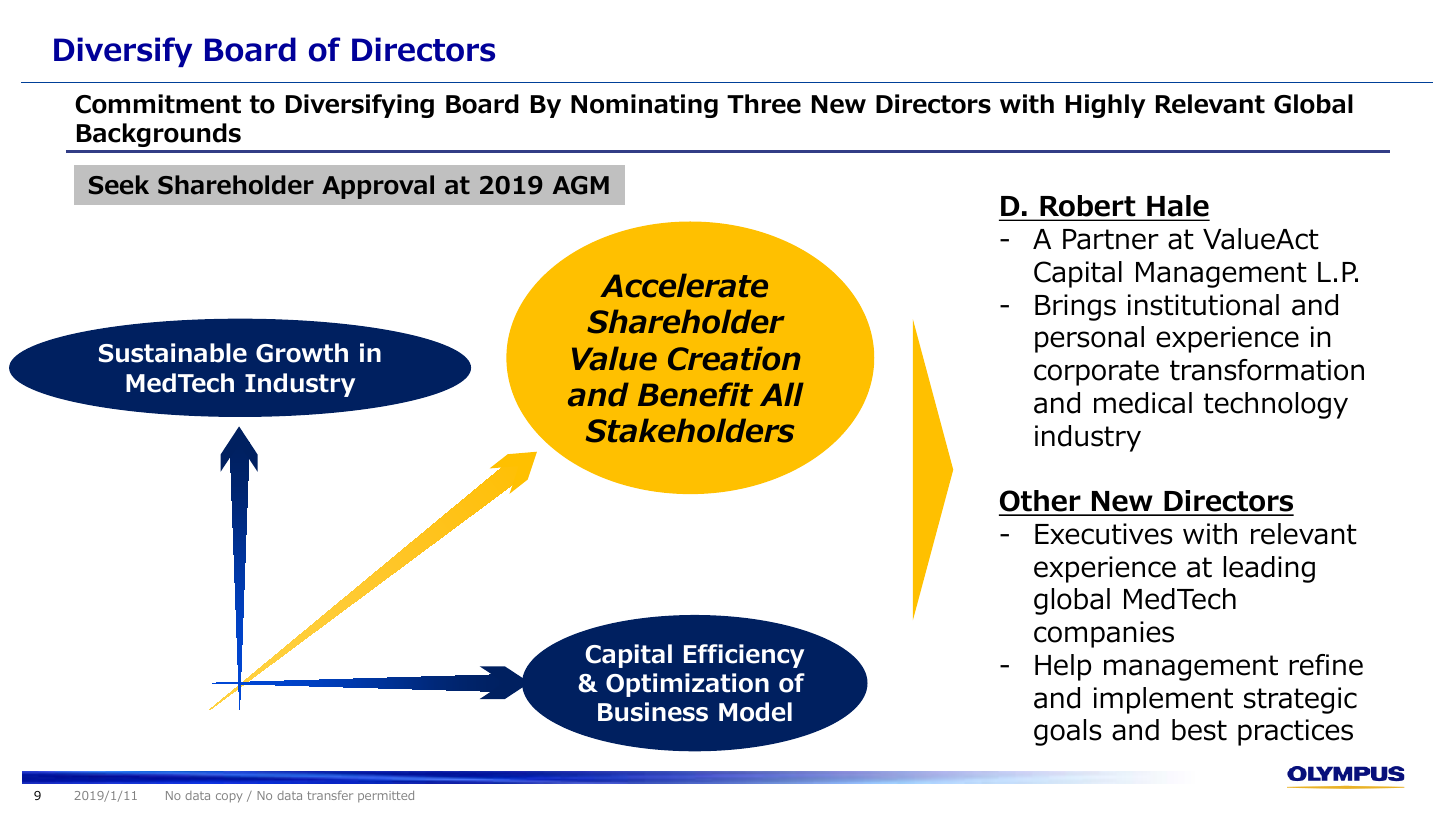 This page has width=1456, height=819. Describe the element at coordinates (687, 685) in the page. I see `Optimization` at that location.
